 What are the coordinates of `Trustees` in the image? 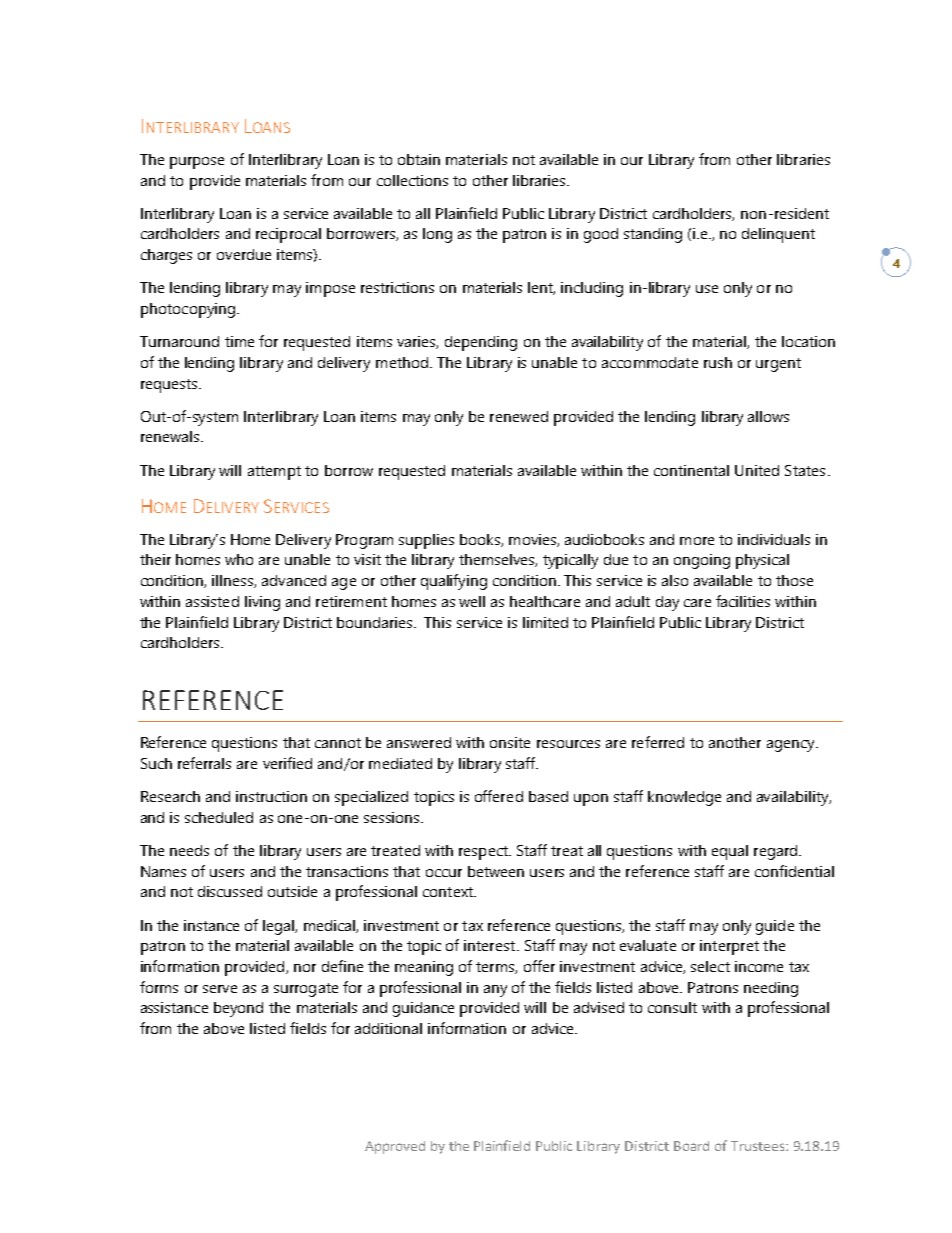 It's located at (759, 1146).
